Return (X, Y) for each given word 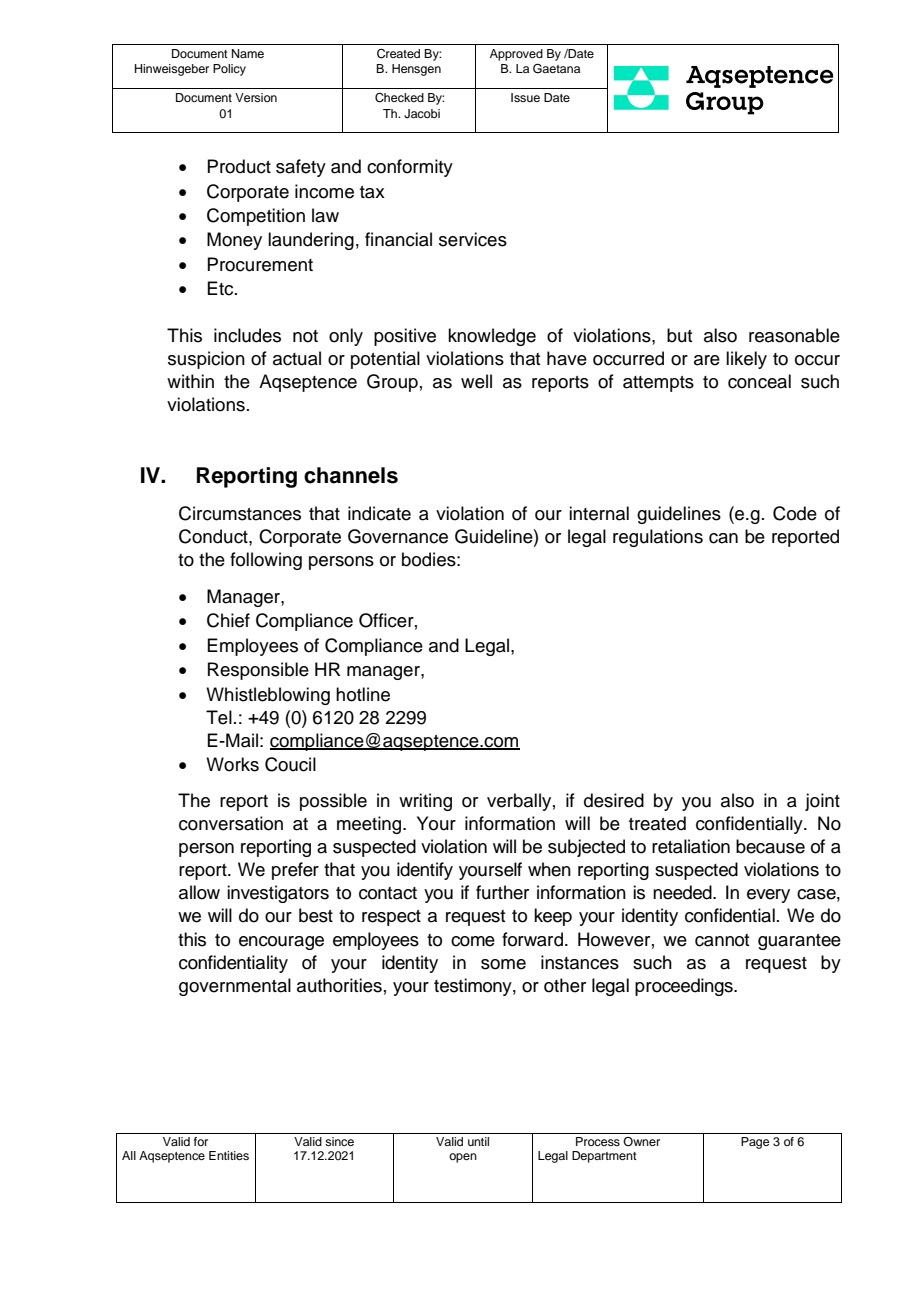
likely (746, 360)
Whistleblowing (268, 696)
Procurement (260, 264)
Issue (525, 97)
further (502, 892)
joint (822, 802)
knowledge (492, 337)
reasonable (794, 335)
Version (256, 97)
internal (599, 513)
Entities (229, 1155)
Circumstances (240, 513)
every (768, 896)
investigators (278, 894)
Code (795, 513)
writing (425, 802)
